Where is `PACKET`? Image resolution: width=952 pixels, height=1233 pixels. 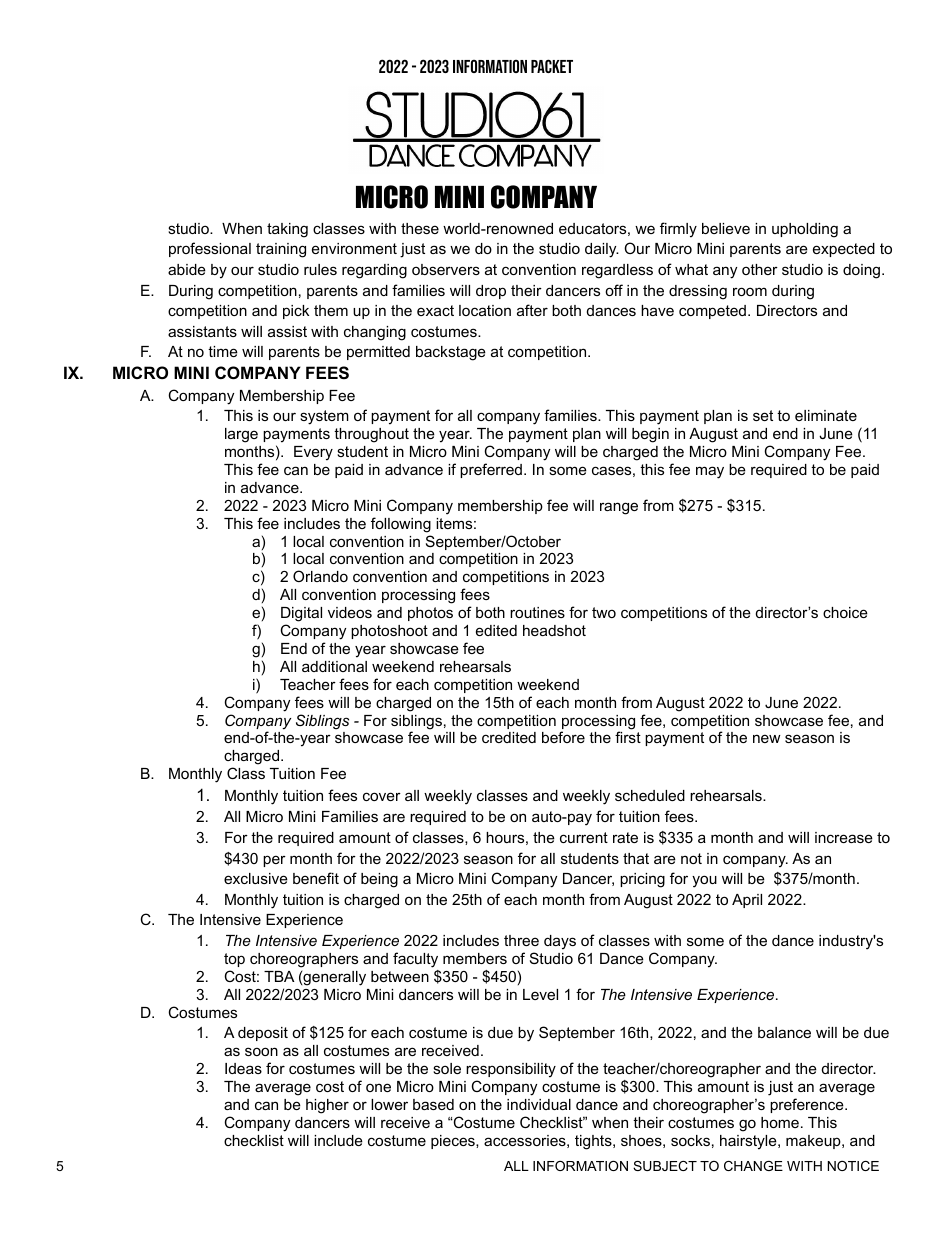
PACKET is located at coordinates (552, 66).
